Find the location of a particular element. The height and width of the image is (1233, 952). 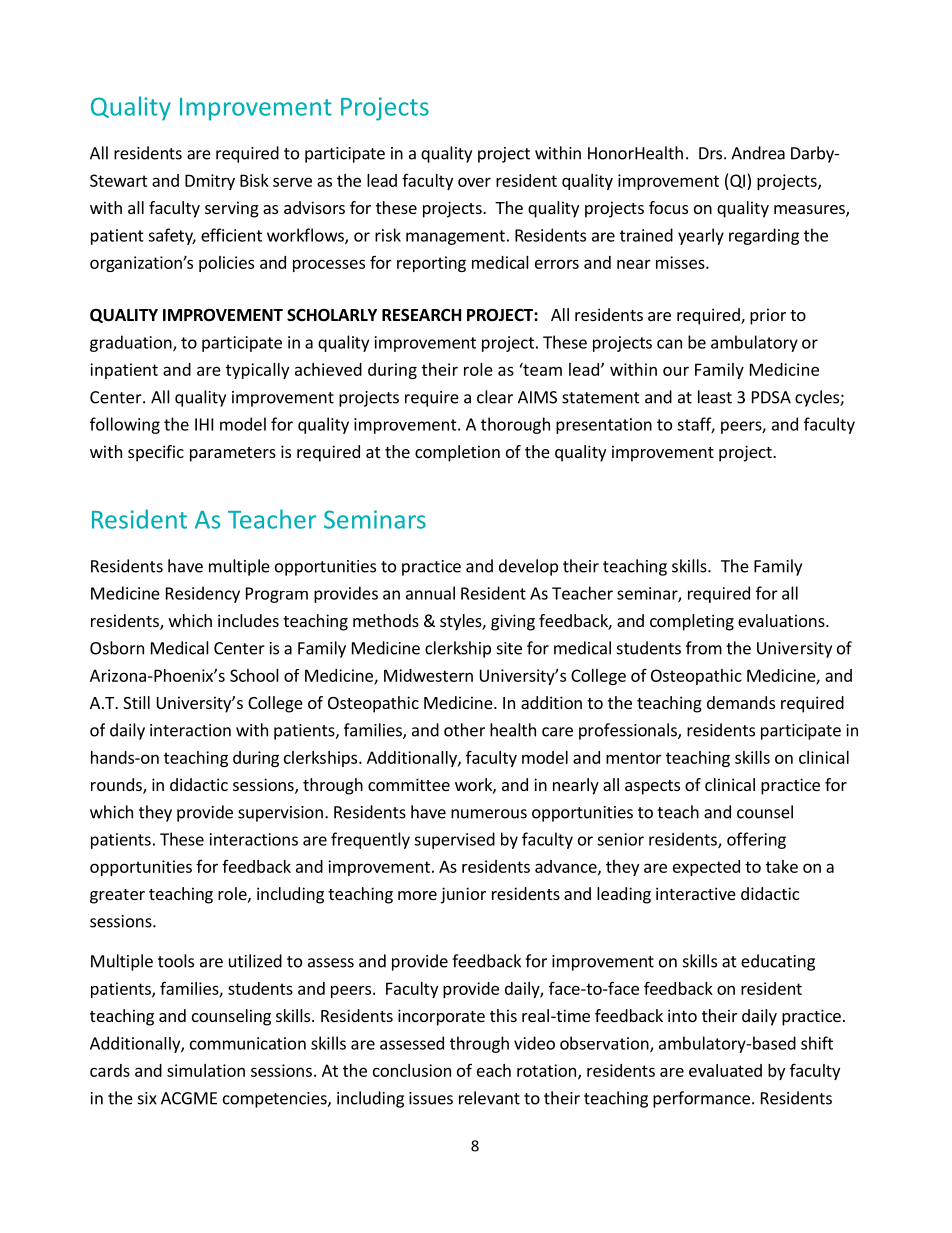

Dmitry is located at coordinates (210, 182).
